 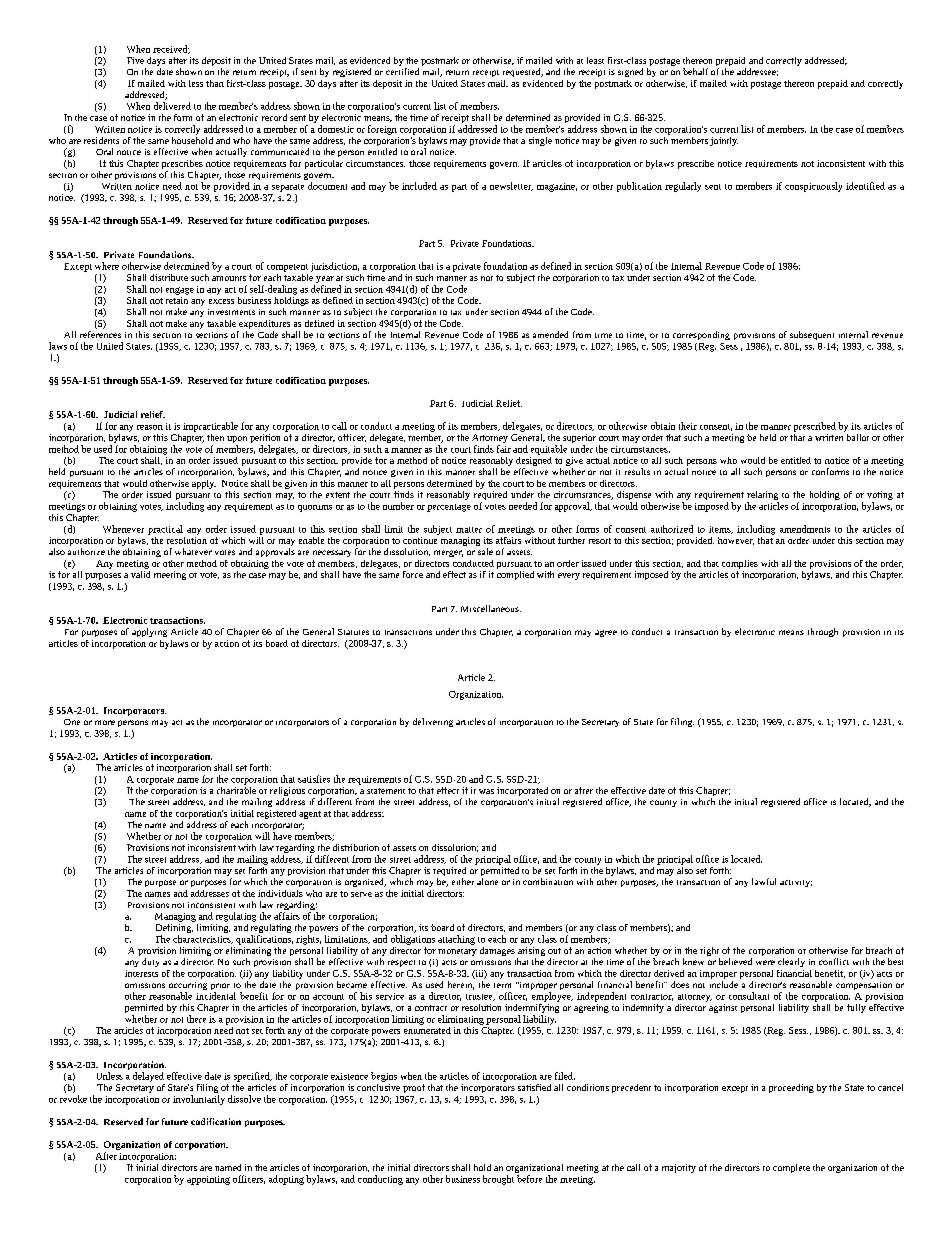 What do you see at coordinates (172, 106) in the screenshot?
I see `delivered` at bounding box center [172, 106].
